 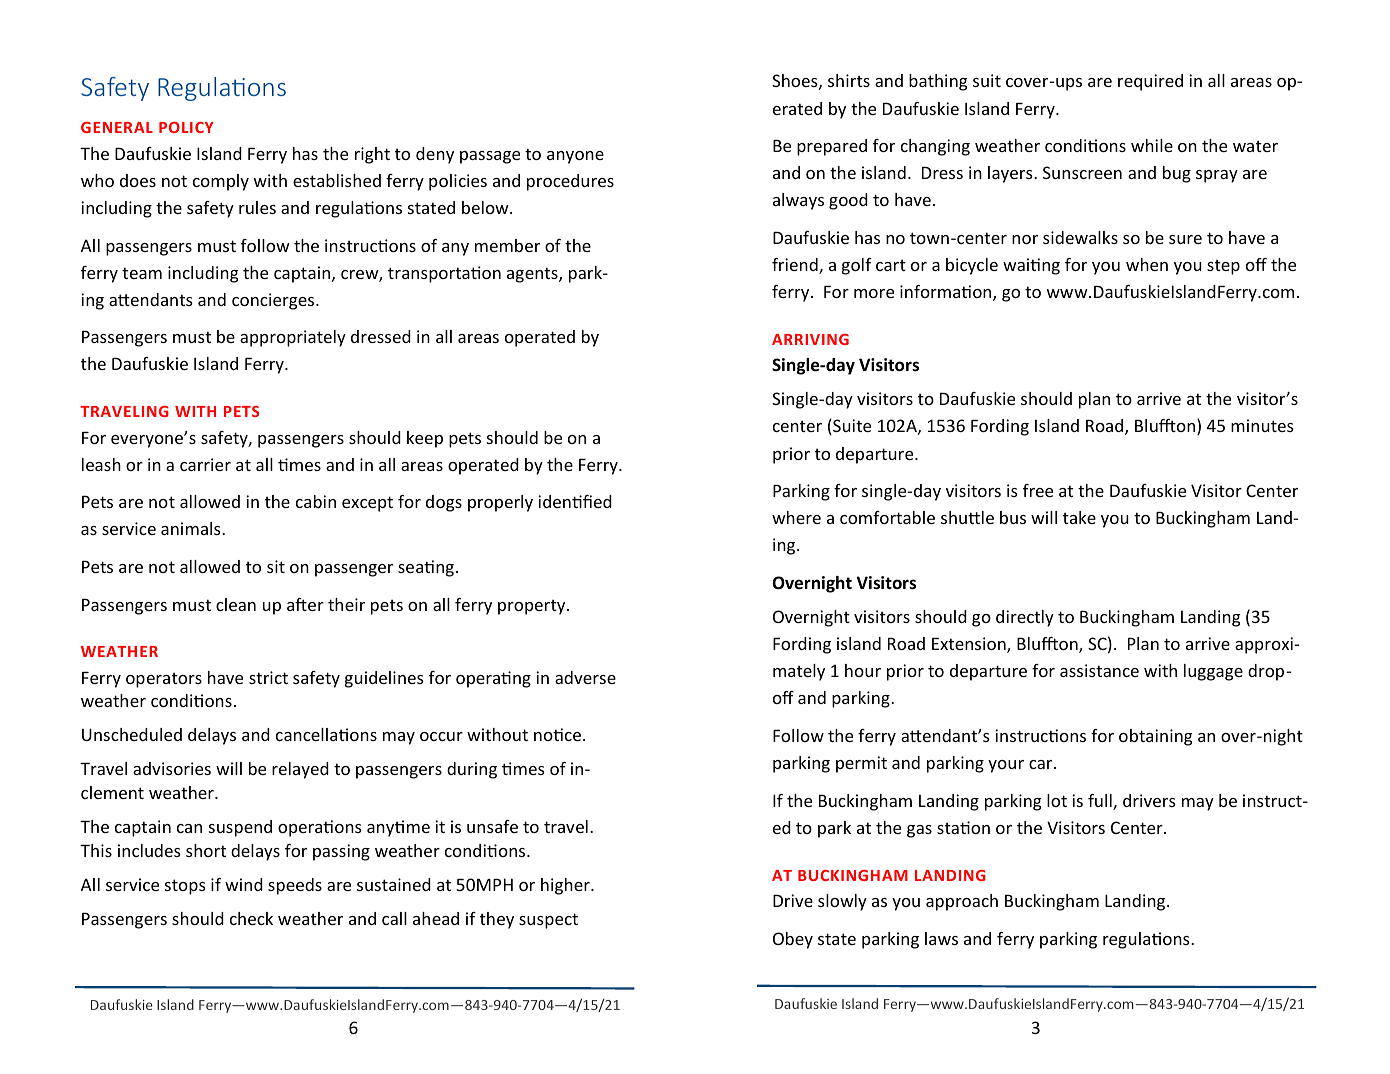 I want to click on POLICY, so click(x=186, y=127).
